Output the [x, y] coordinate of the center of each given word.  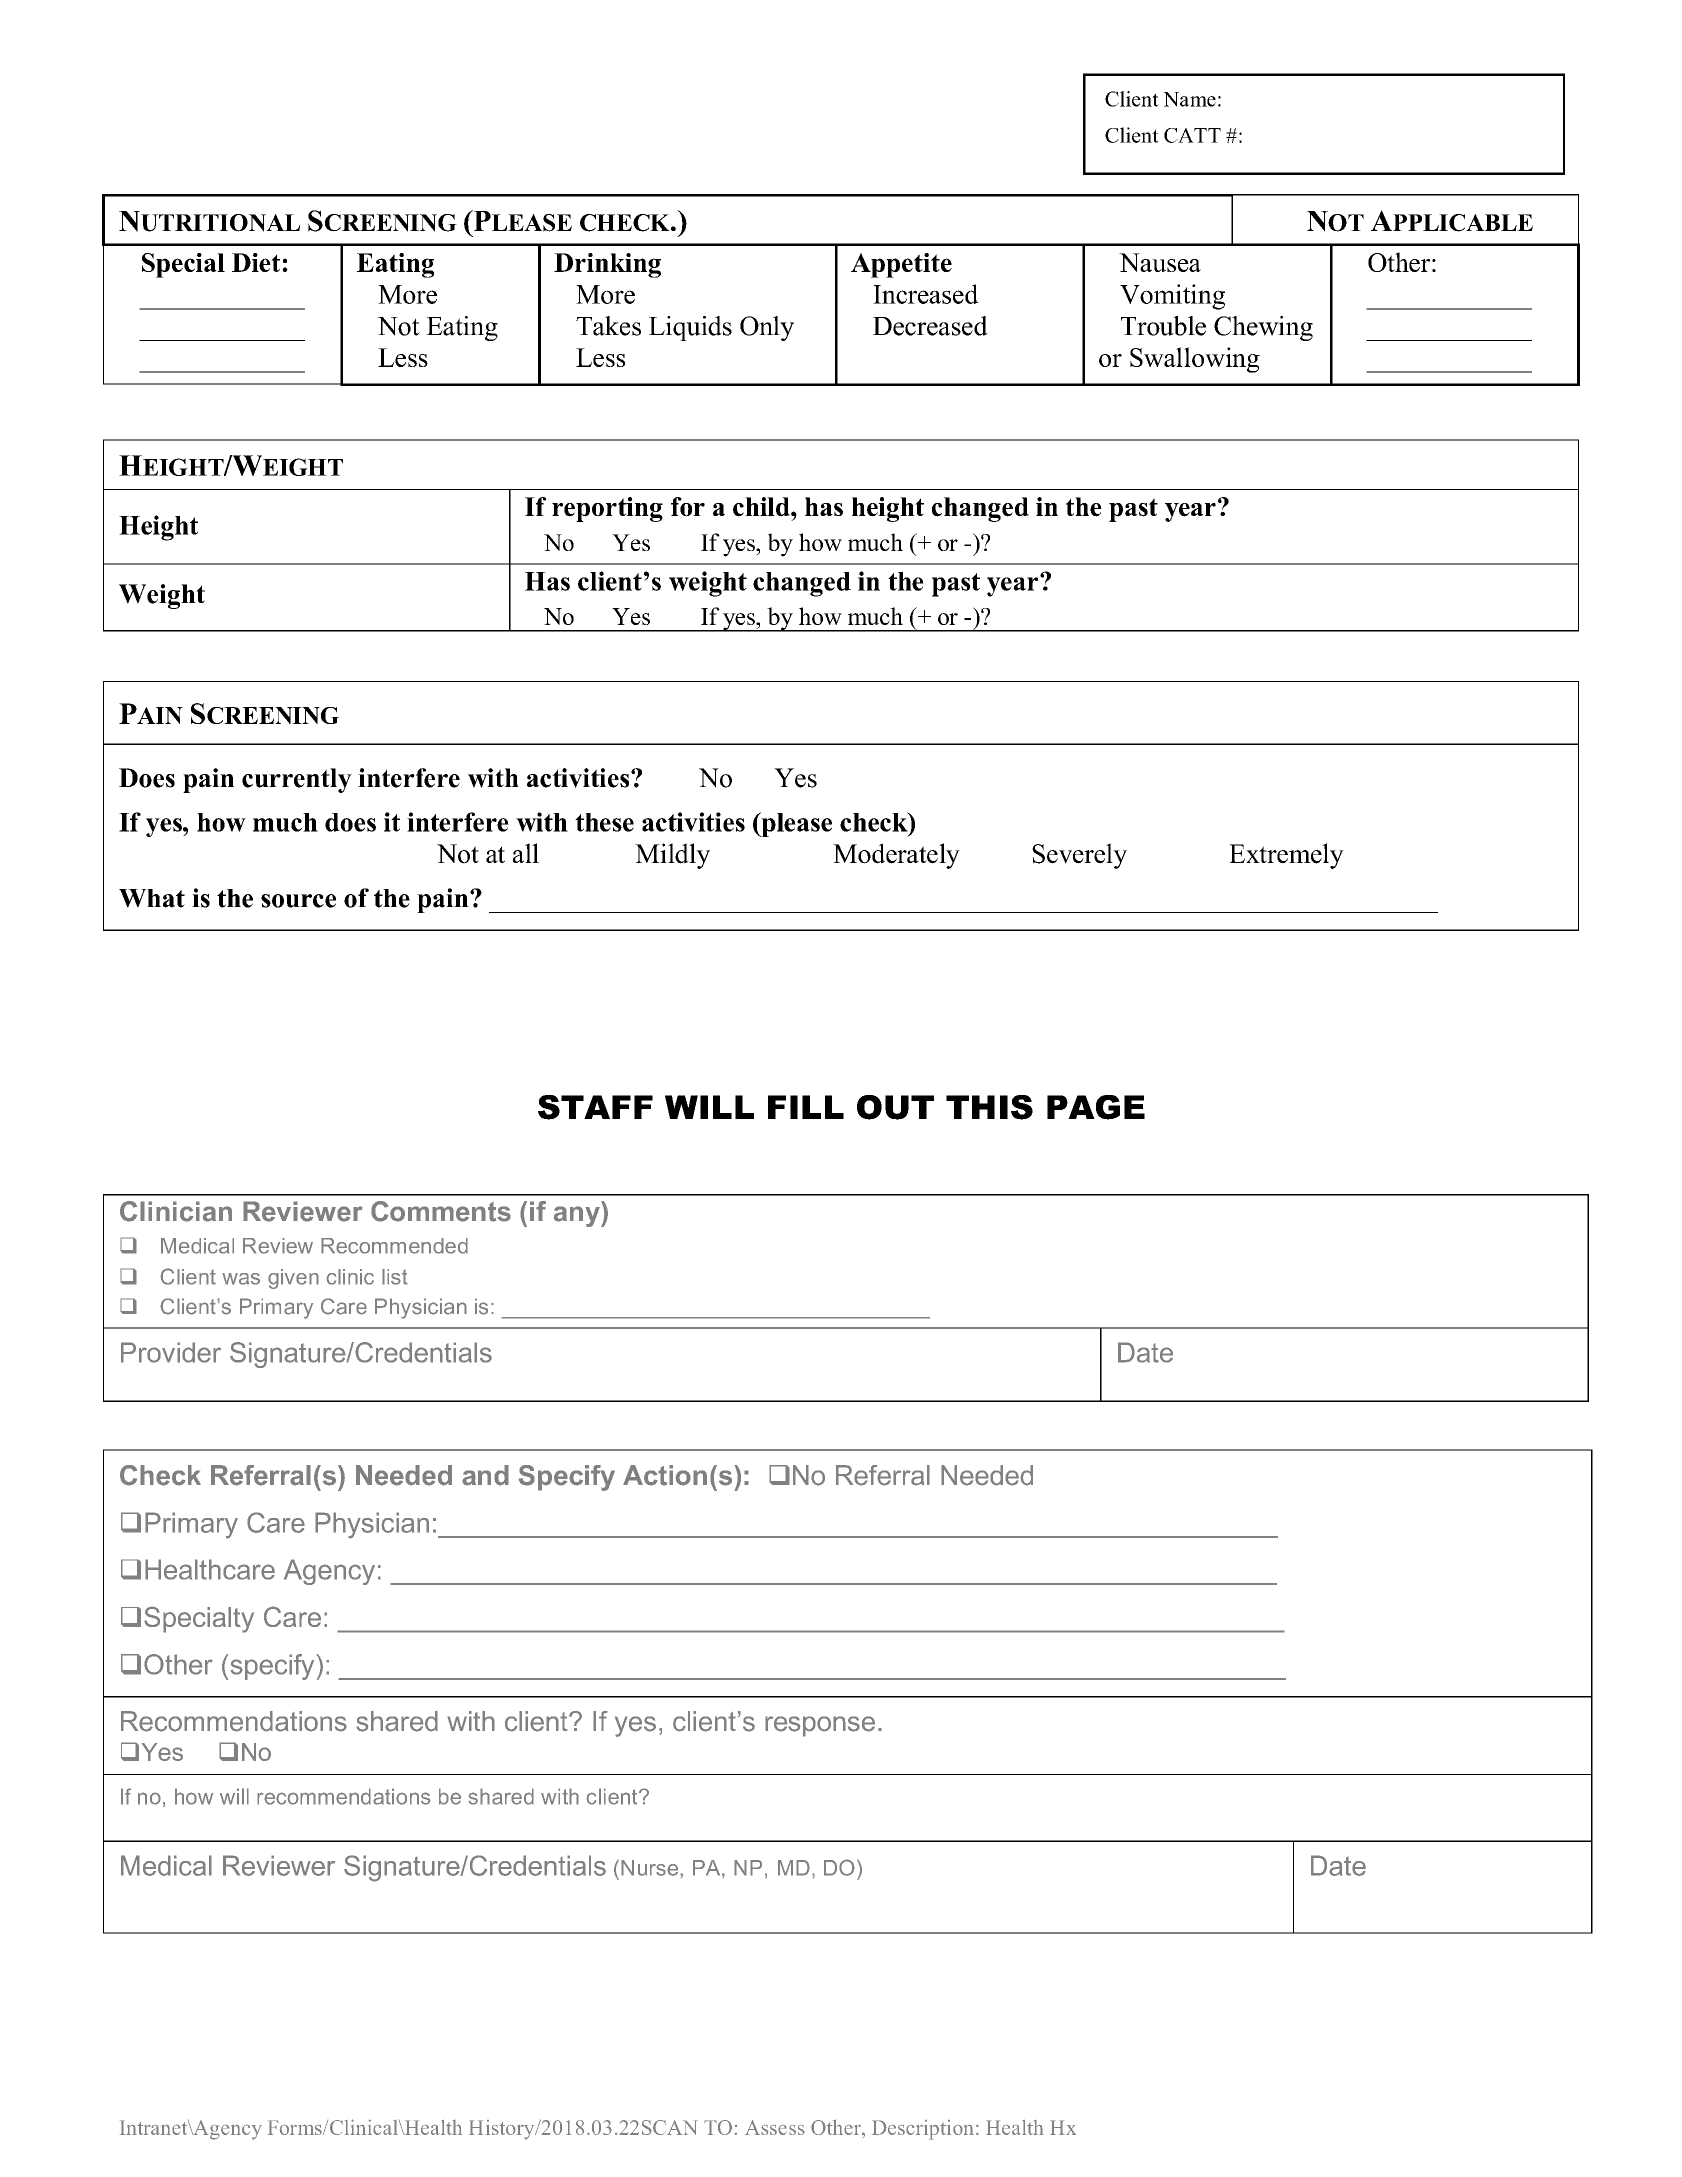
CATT [1192, 135]
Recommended [394, 1246]
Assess [775, 2127]
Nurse [651, 1868]
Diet [257, 262]
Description [923, 2130]
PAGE [1096, 1107]
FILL [806, 1107]
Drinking [607, 265]
